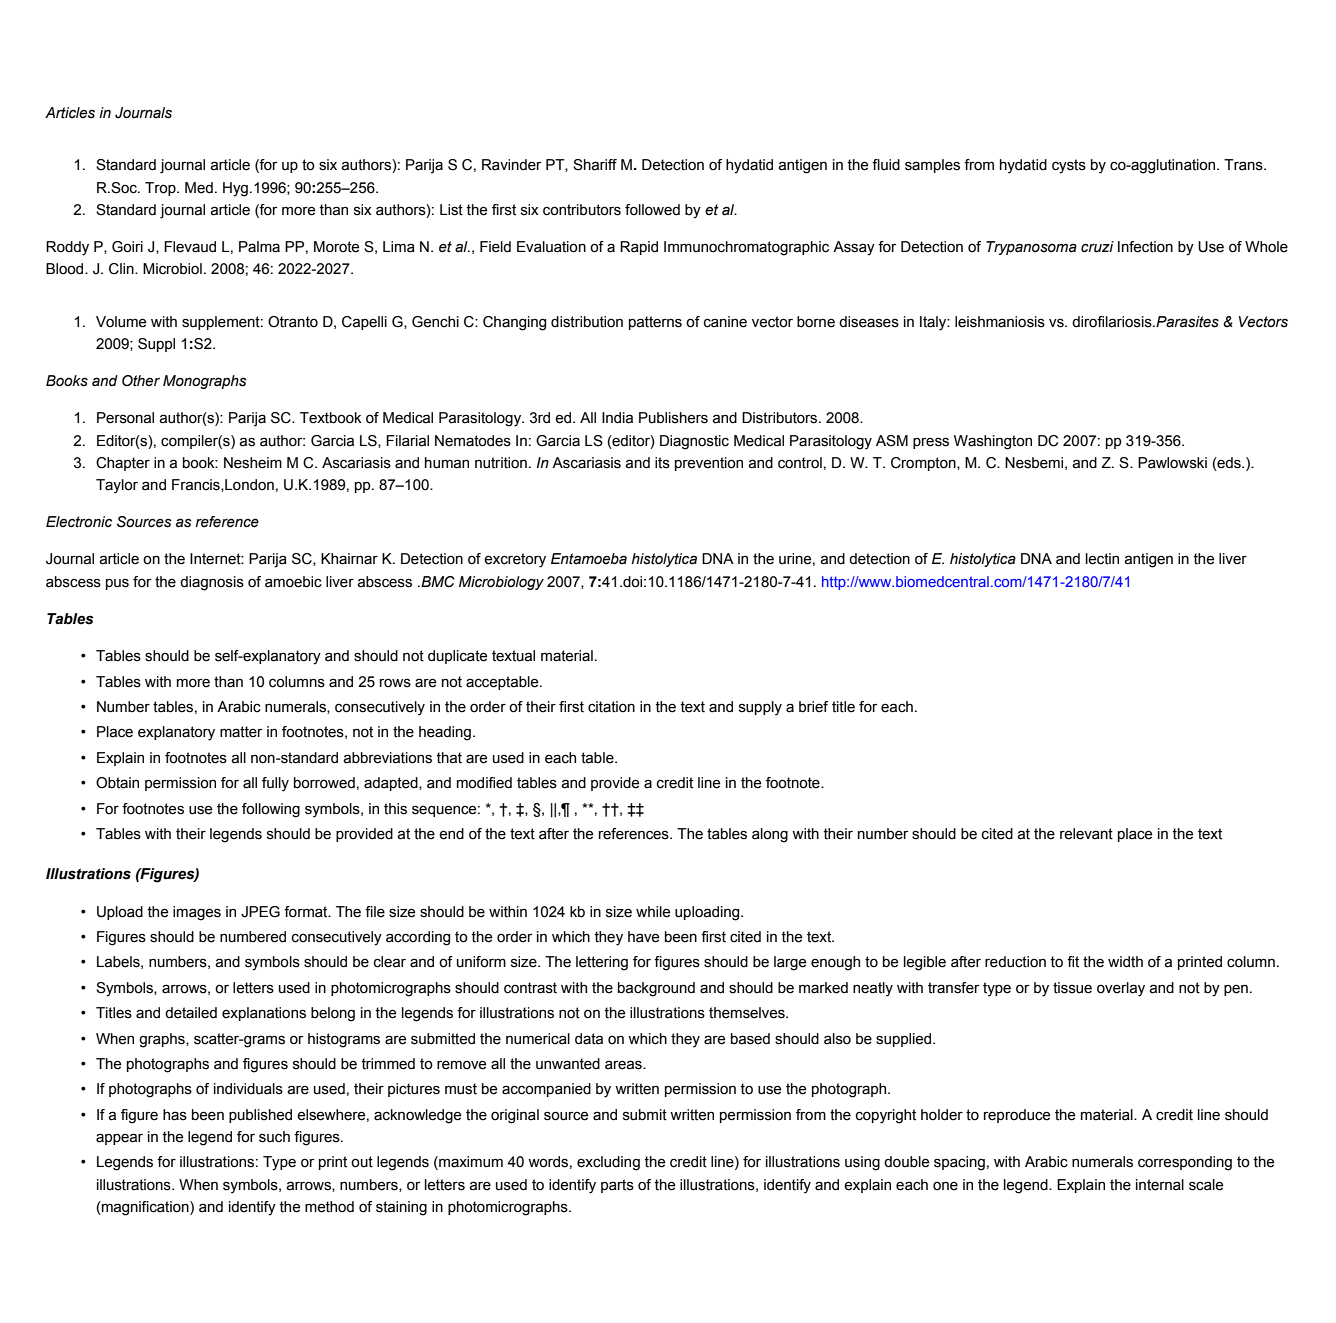 Image resolution: width=1336 pixels, height=1323 pixels. What do you see at coordinates (993, 442) in the screenshot?
I see `Washington` at bounding box center [993, 442].
